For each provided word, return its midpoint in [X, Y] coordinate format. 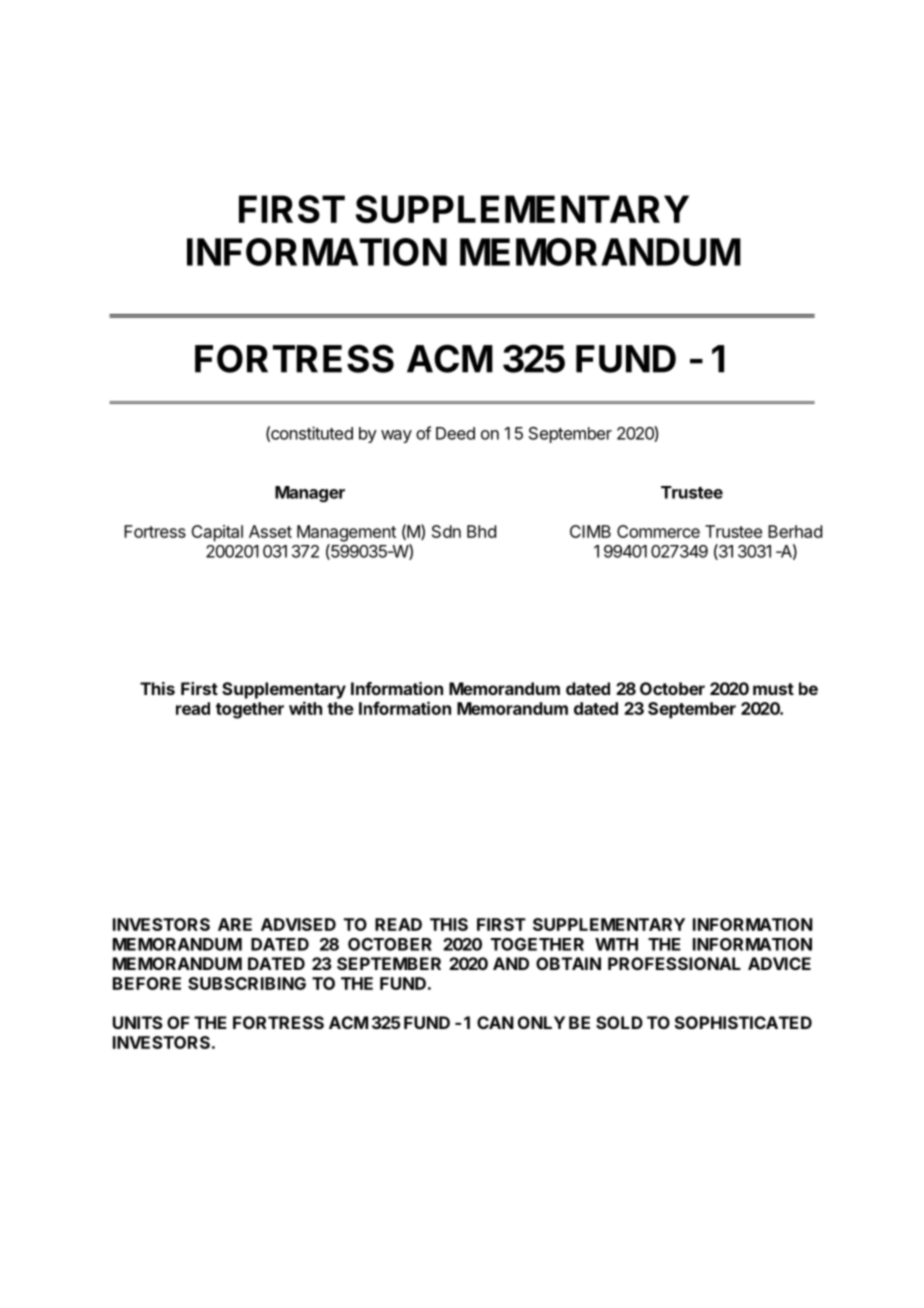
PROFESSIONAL [674, 963]
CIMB [590, 531]
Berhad [795, 531]
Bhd [481, 531]
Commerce [658, 531]
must [773, 689]
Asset [270, 531]
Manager [310, 494]
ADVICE [779, 963]
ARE [235, 924]
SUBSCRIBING [247, 983]
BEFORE [147, 983]
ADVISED [298, 924]
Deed [455, 433]
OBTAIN [568, 963]
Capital [217, 533]
